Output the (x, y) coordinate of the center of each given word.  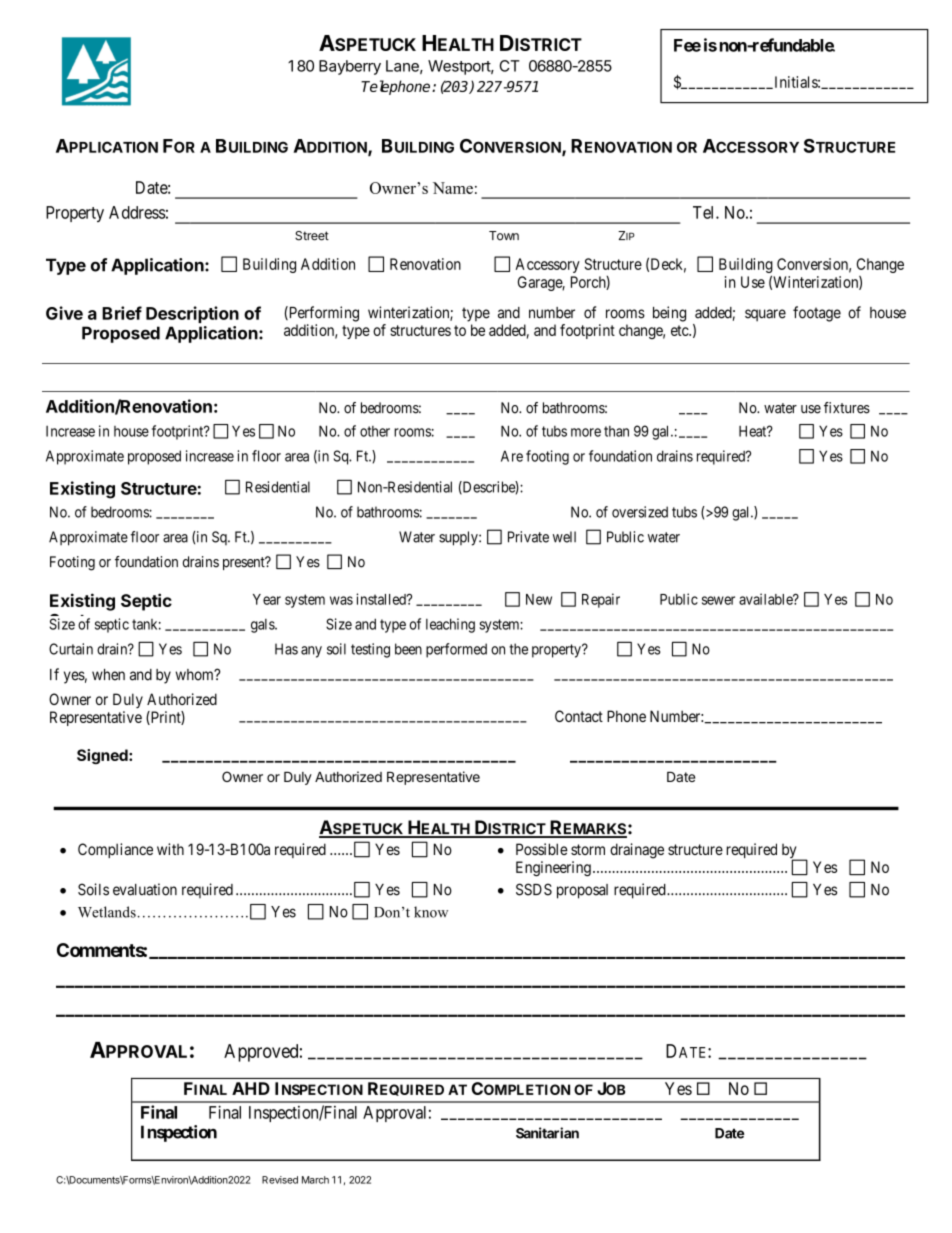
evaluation (145, 889)
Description (192, 314)
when (108, 675)
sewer (718, 600)
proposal (582, 891)
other (375, 431)
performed (456, 650)
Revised (280, 1180)
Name (453, 188)
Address (137, 212)
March (315, 1180)
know (431, 912)
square (765, 315)
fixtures (847, 408)
